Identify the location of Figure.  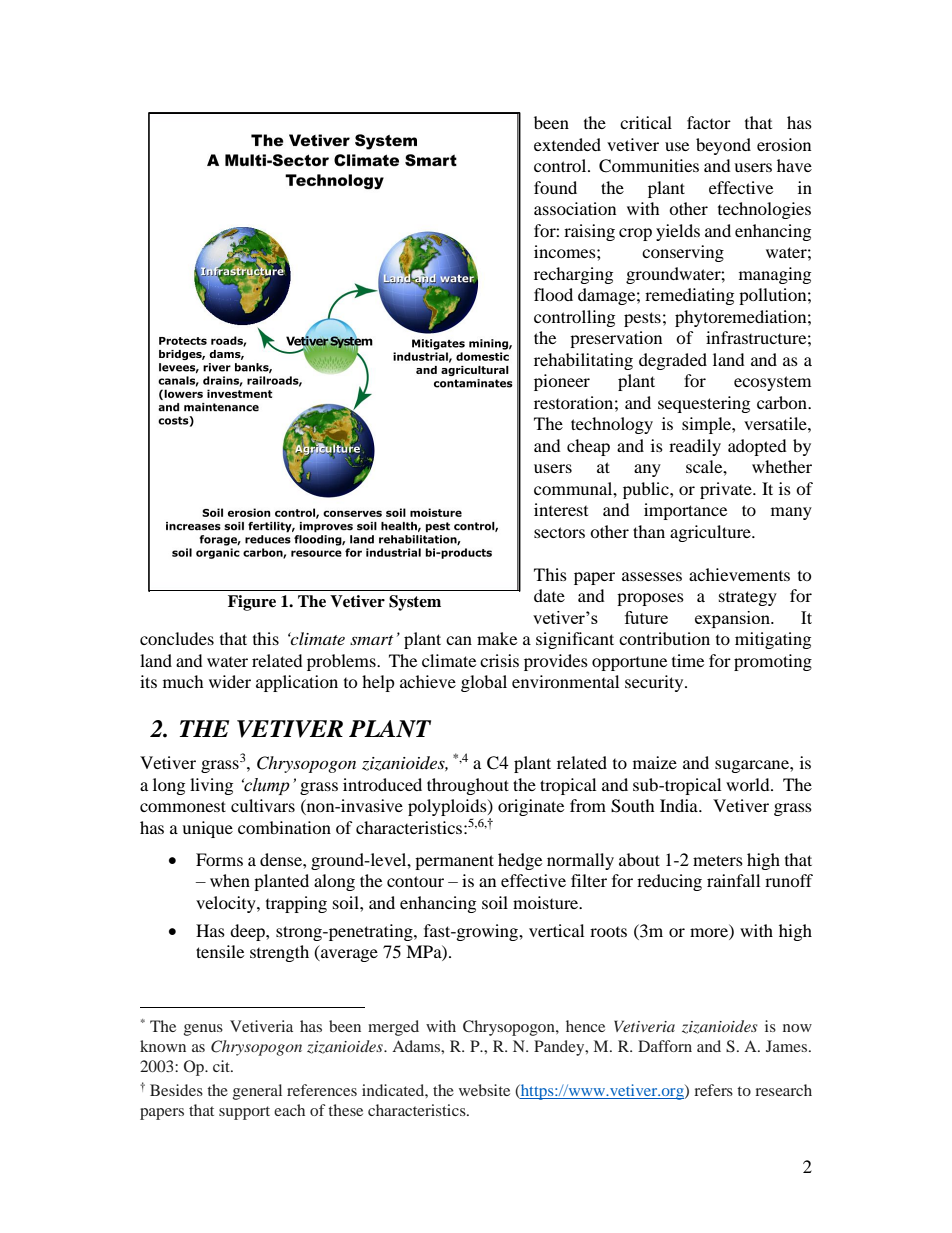
(252, 603).
